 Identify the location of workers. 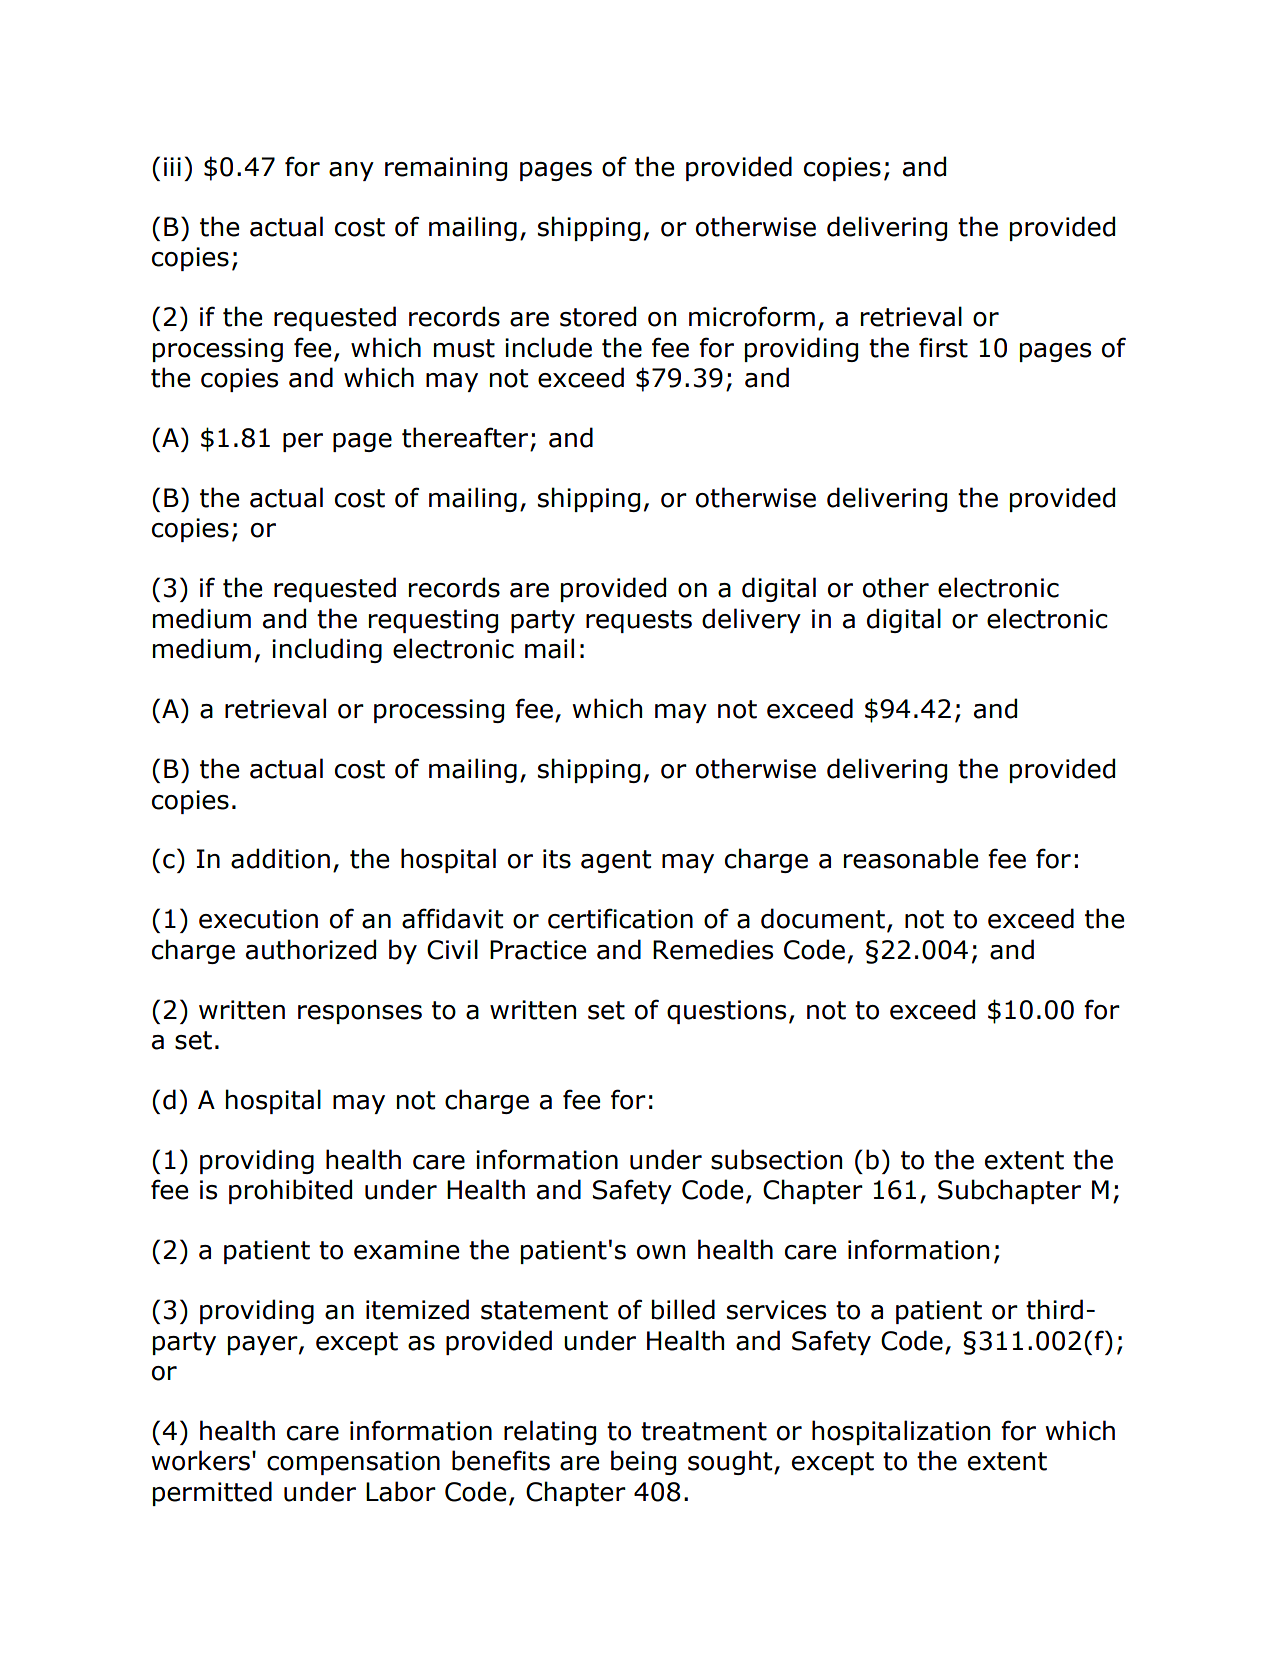
(200, 1460).
